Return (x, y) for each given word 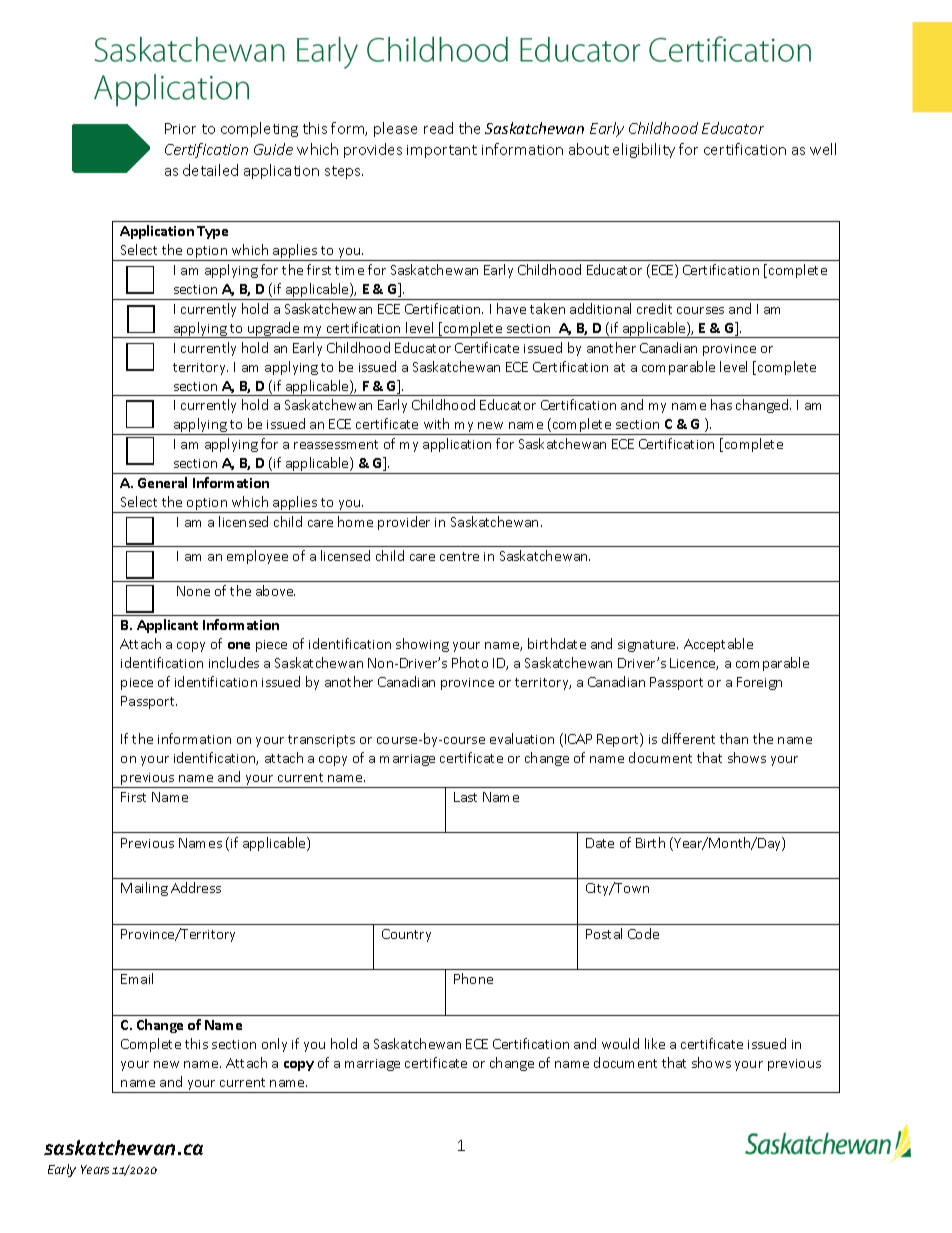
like (655, 1043)
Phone (473, 978)
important (442, 151)
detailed (210, 170)
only (274, 1045)
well (823, 149)
